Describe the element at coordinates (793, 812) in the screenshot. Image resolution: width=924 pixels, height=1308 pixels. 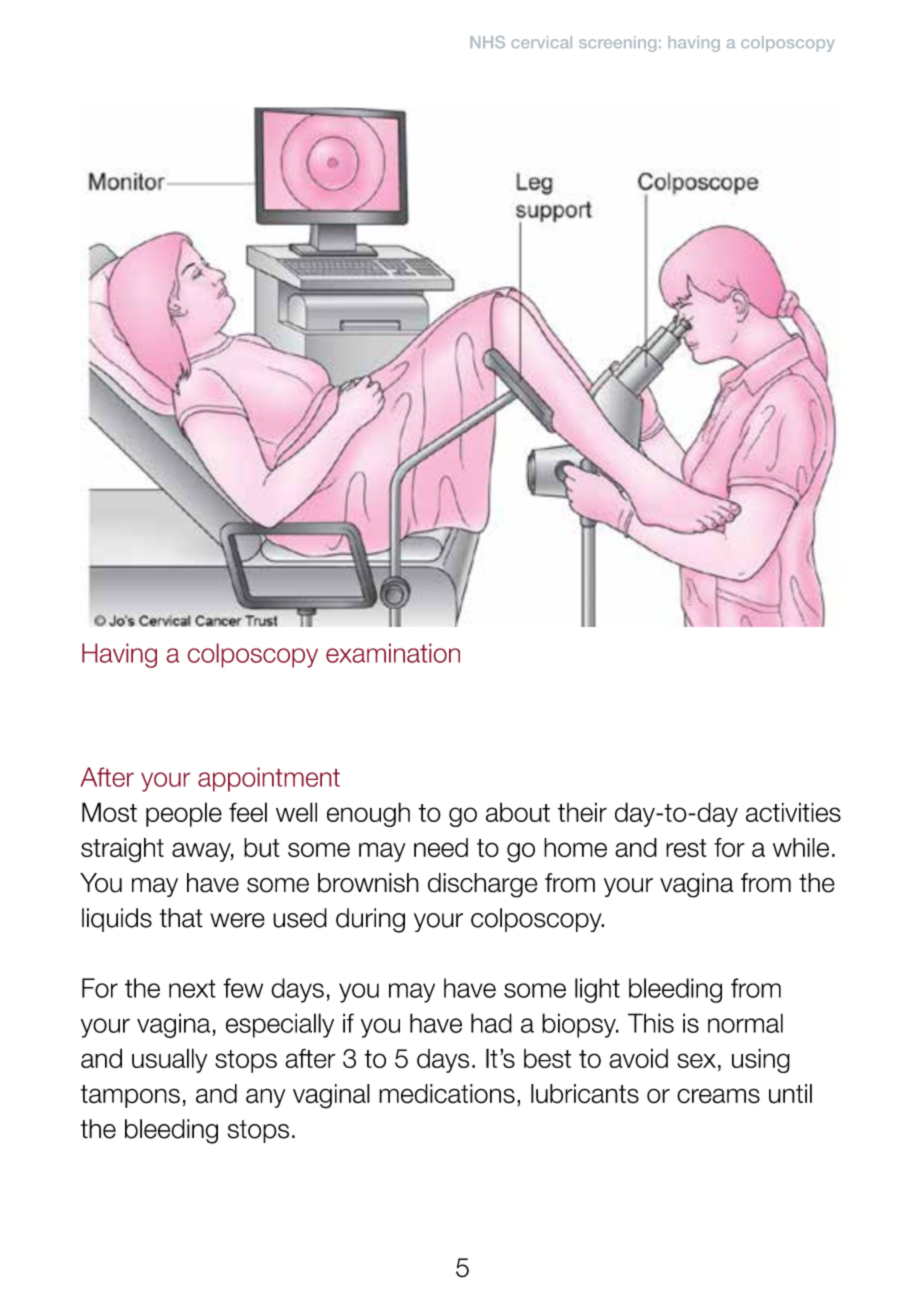
I see `activities` at that location.
